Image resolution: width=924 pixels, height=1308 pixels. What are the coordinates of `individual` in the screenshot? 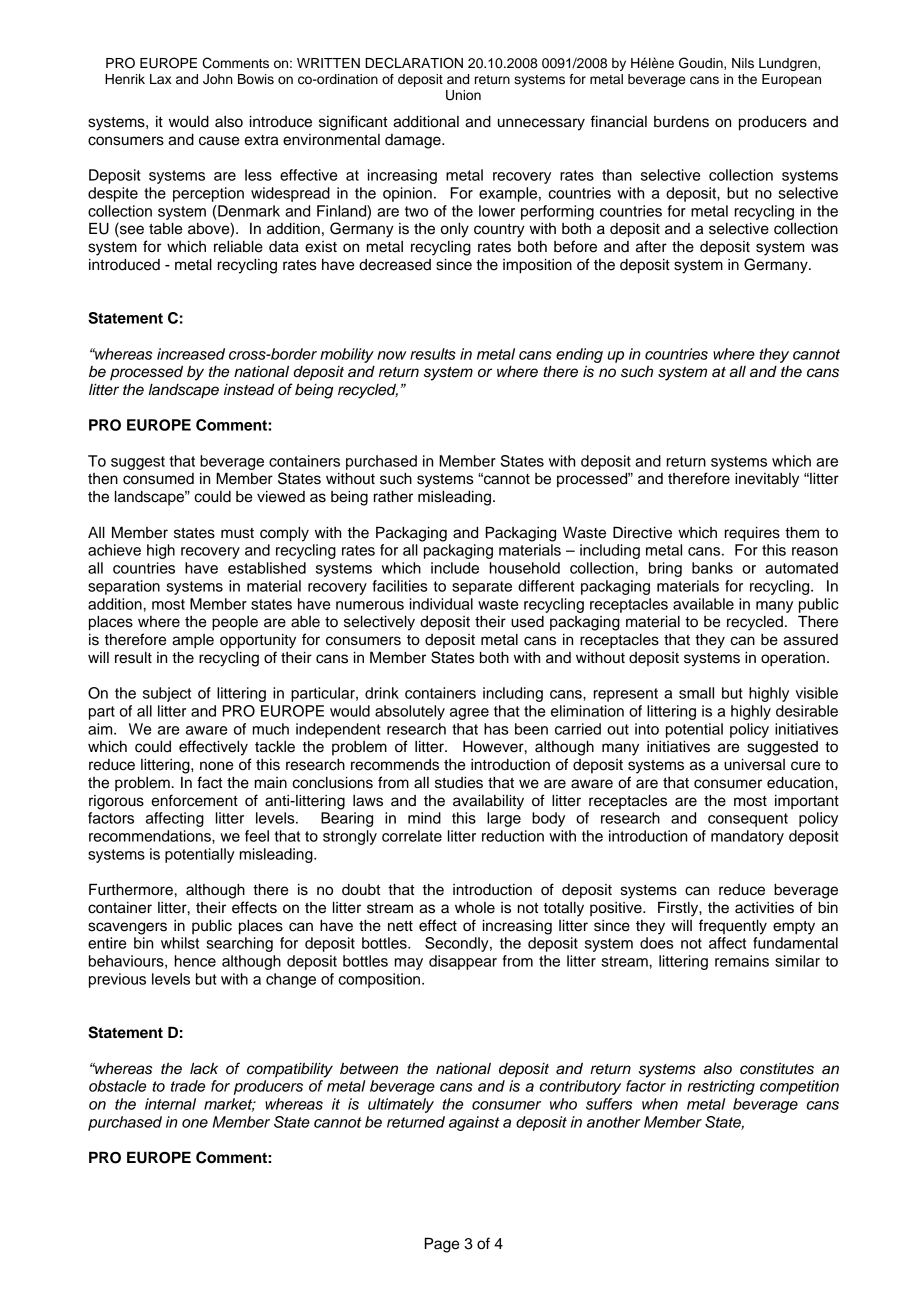 It's located at (441, 604).
